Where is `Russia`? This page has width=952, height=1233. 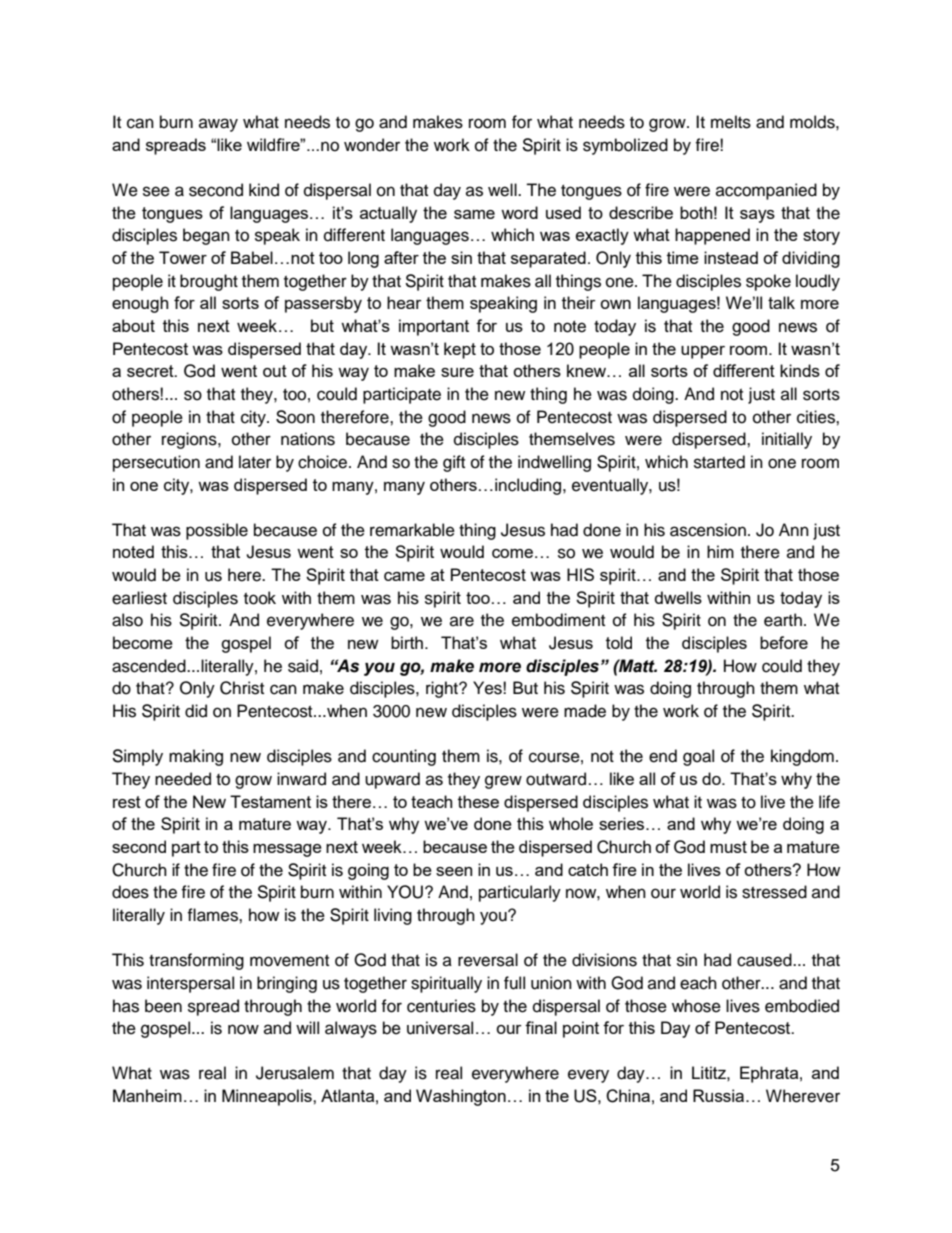 Russia is located at coordinates (720, 1095).
